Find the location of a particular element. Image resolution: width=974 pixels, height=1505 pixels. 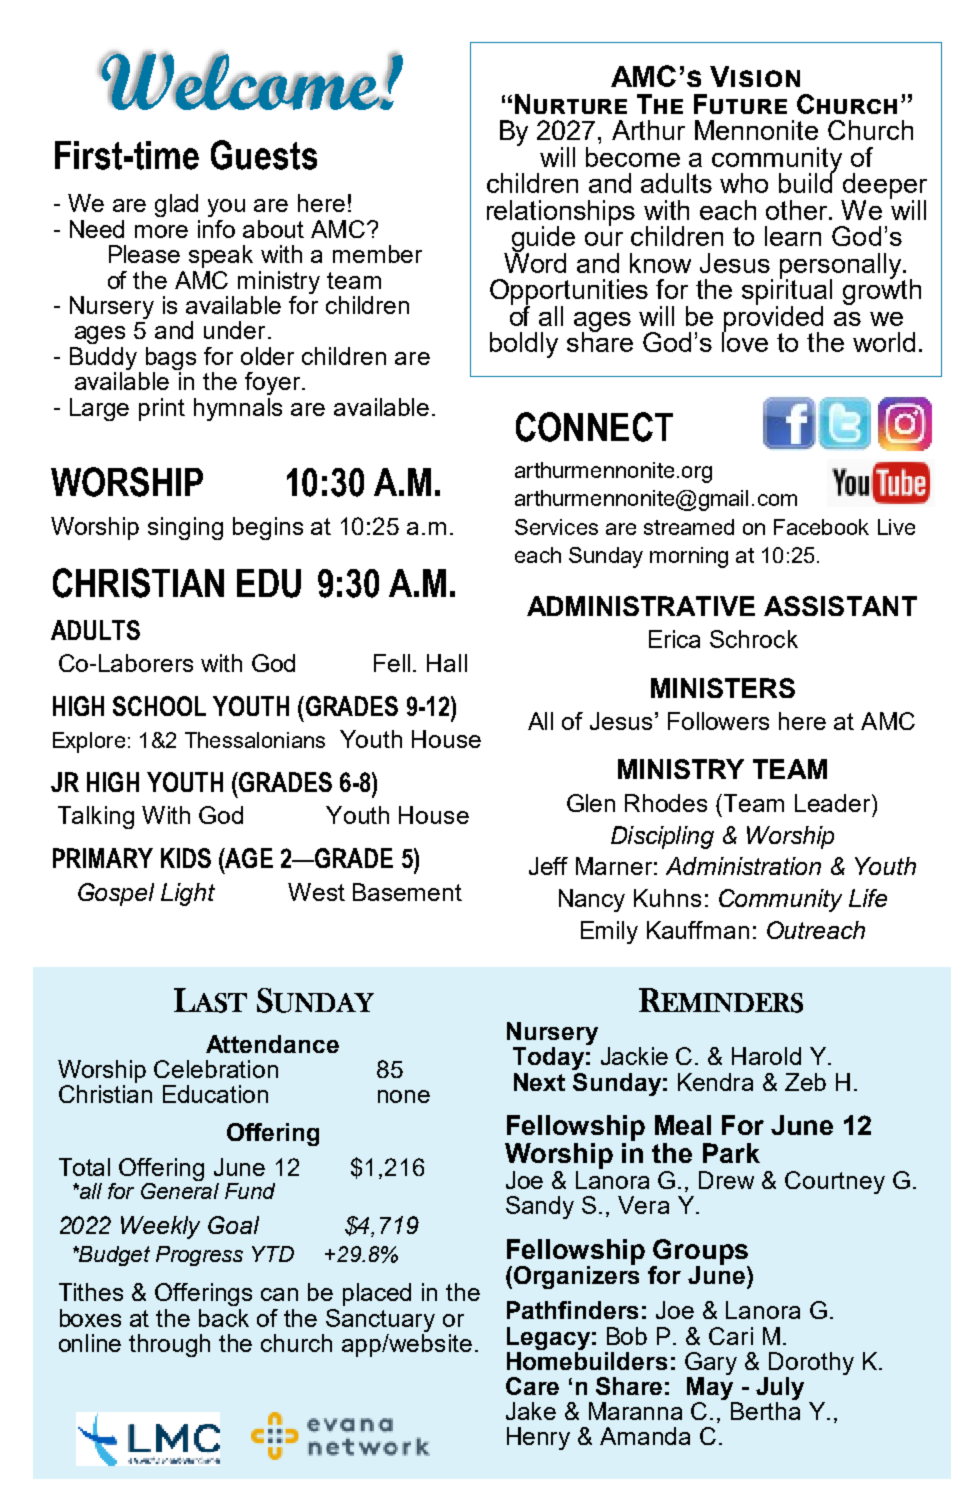

Services is located at coordinates (556, 527).
